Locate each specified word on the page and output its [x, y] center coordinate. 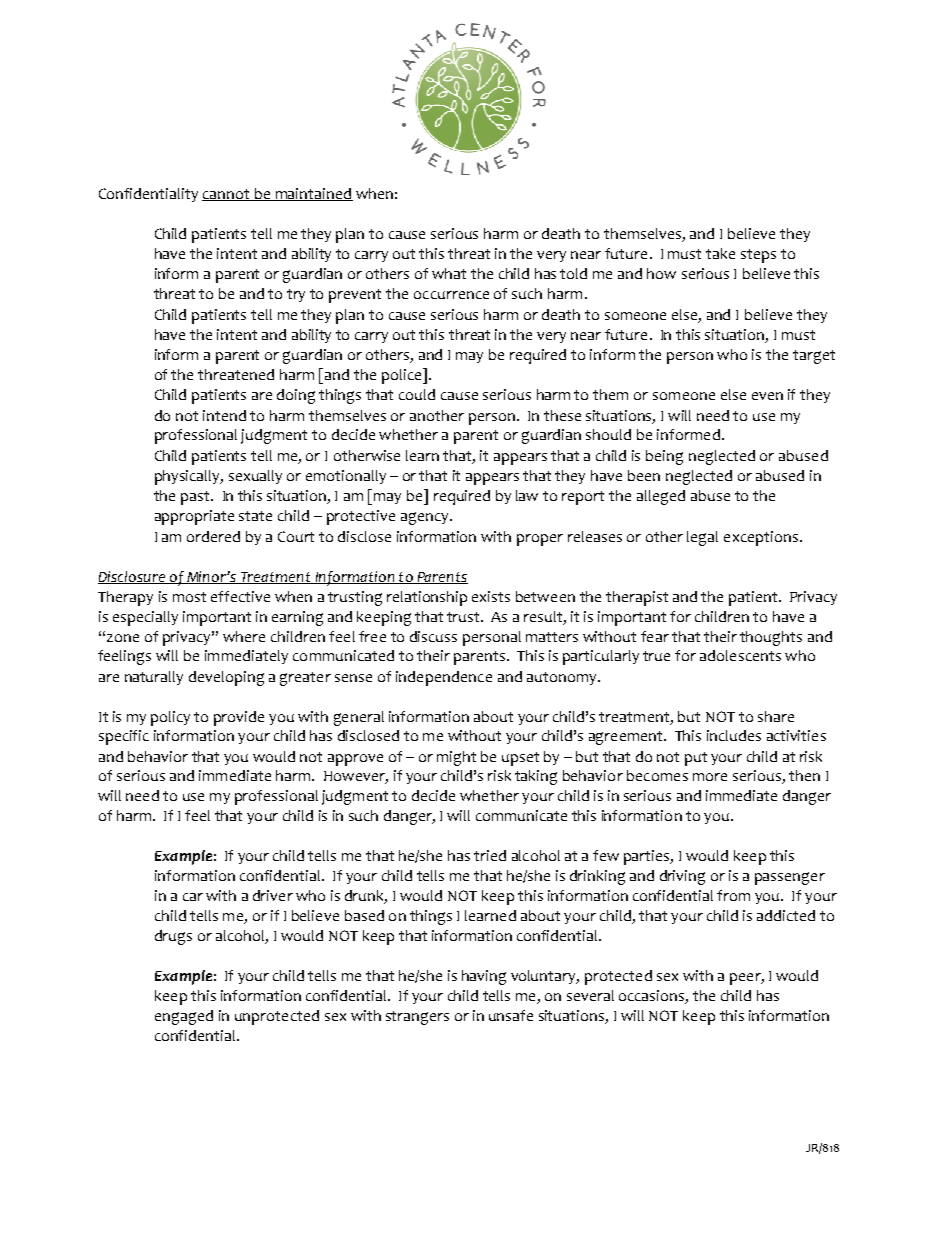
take [720, 253]
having [484, 977]
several [590, 995]
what [449, 273]
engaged [184, 1017]
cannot [227, 195]
